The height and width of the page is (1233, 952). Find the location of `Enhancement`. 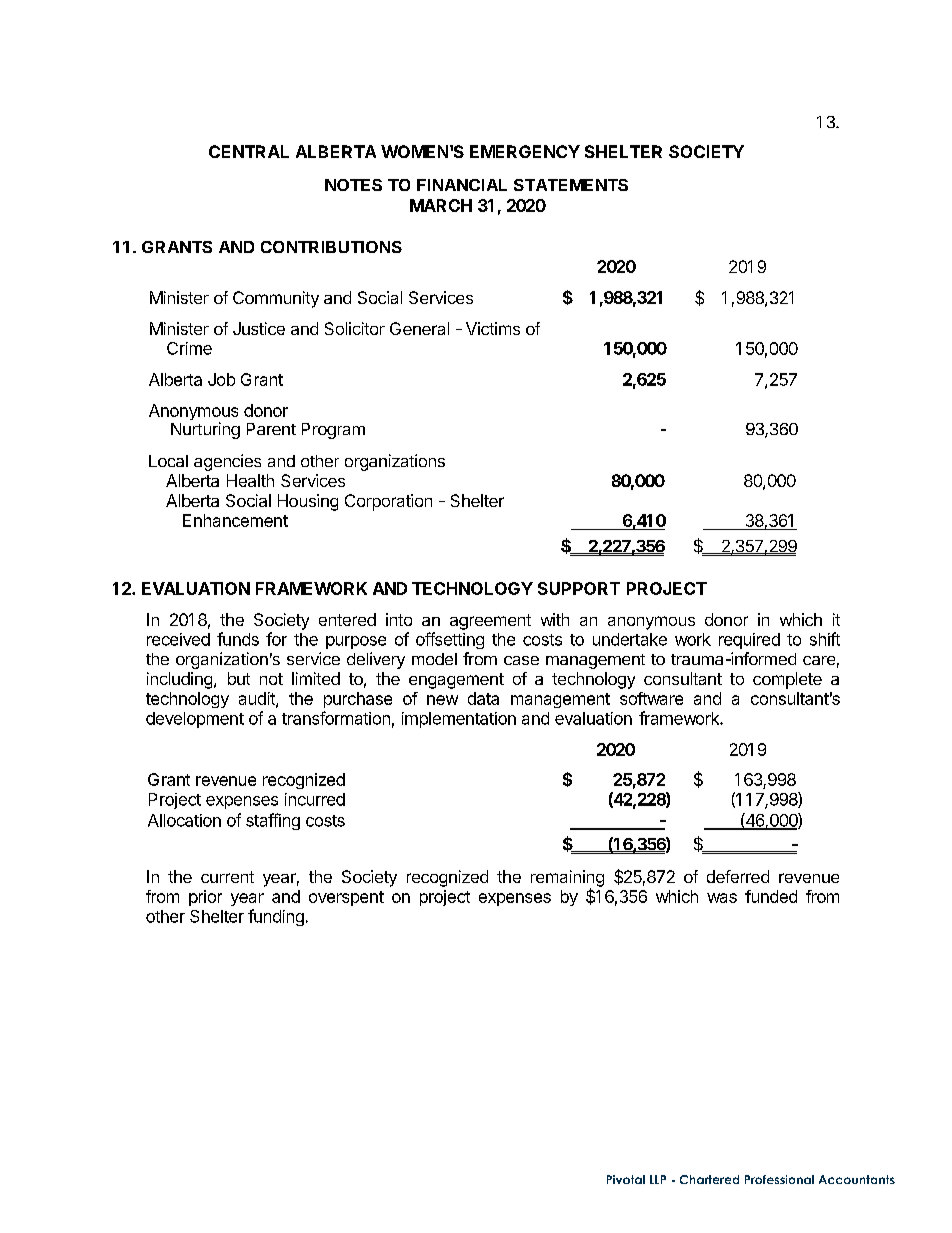

Enhancement is located at coordinates (235, 520).
